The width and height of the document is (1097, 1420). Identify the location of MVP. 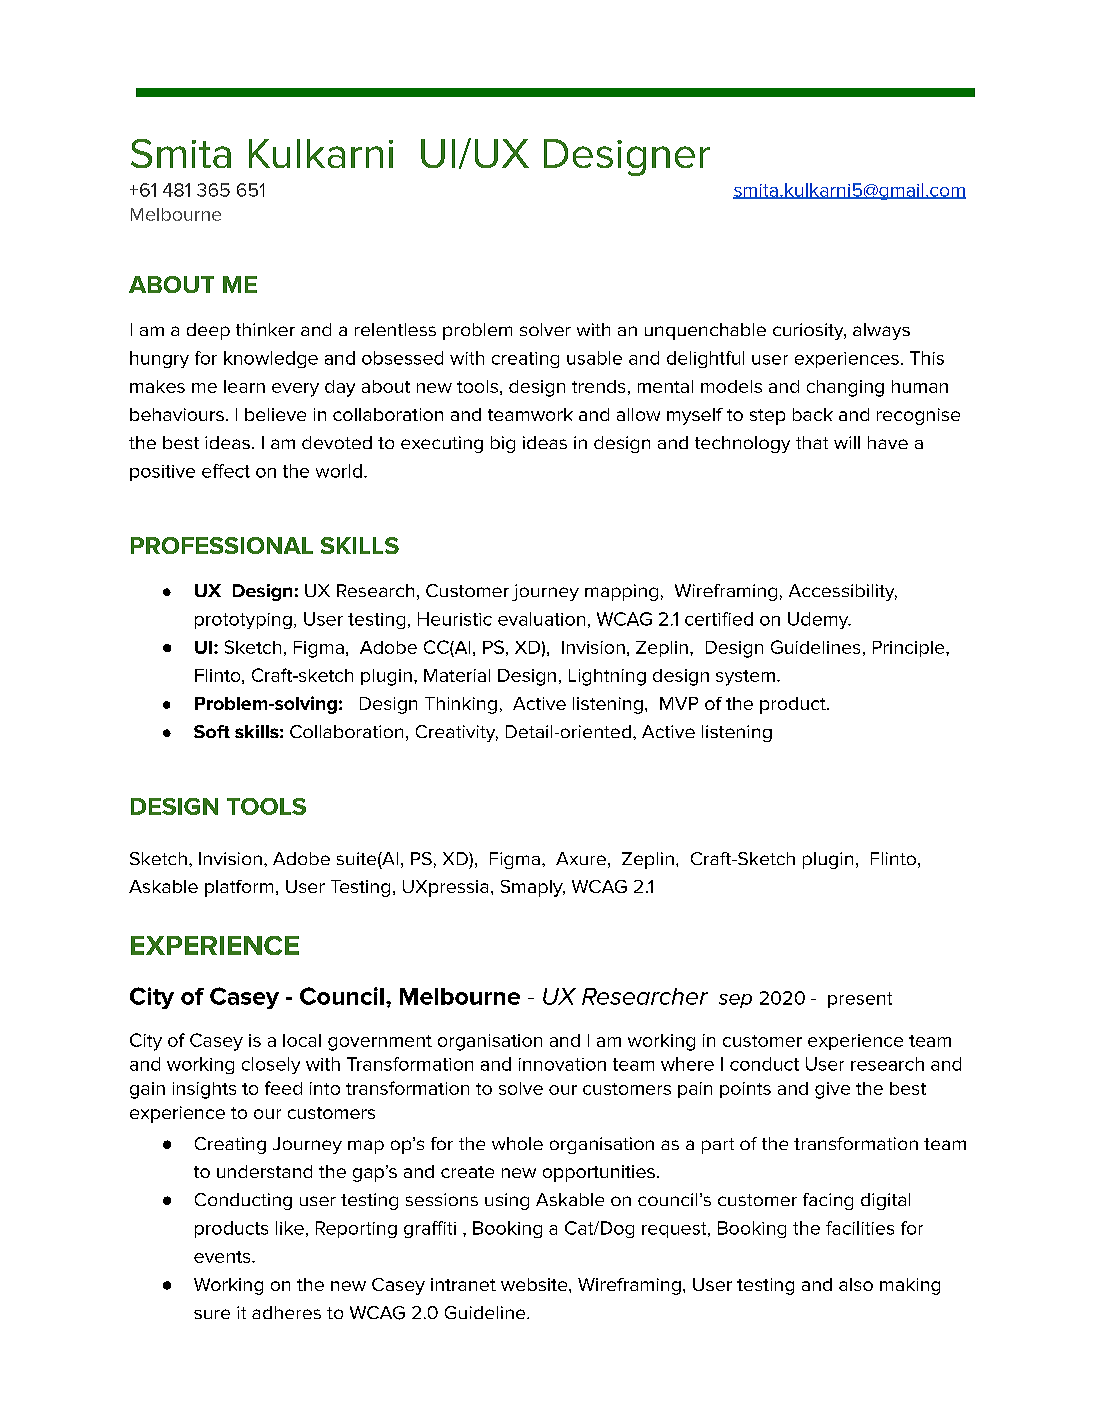
(679, 703).
